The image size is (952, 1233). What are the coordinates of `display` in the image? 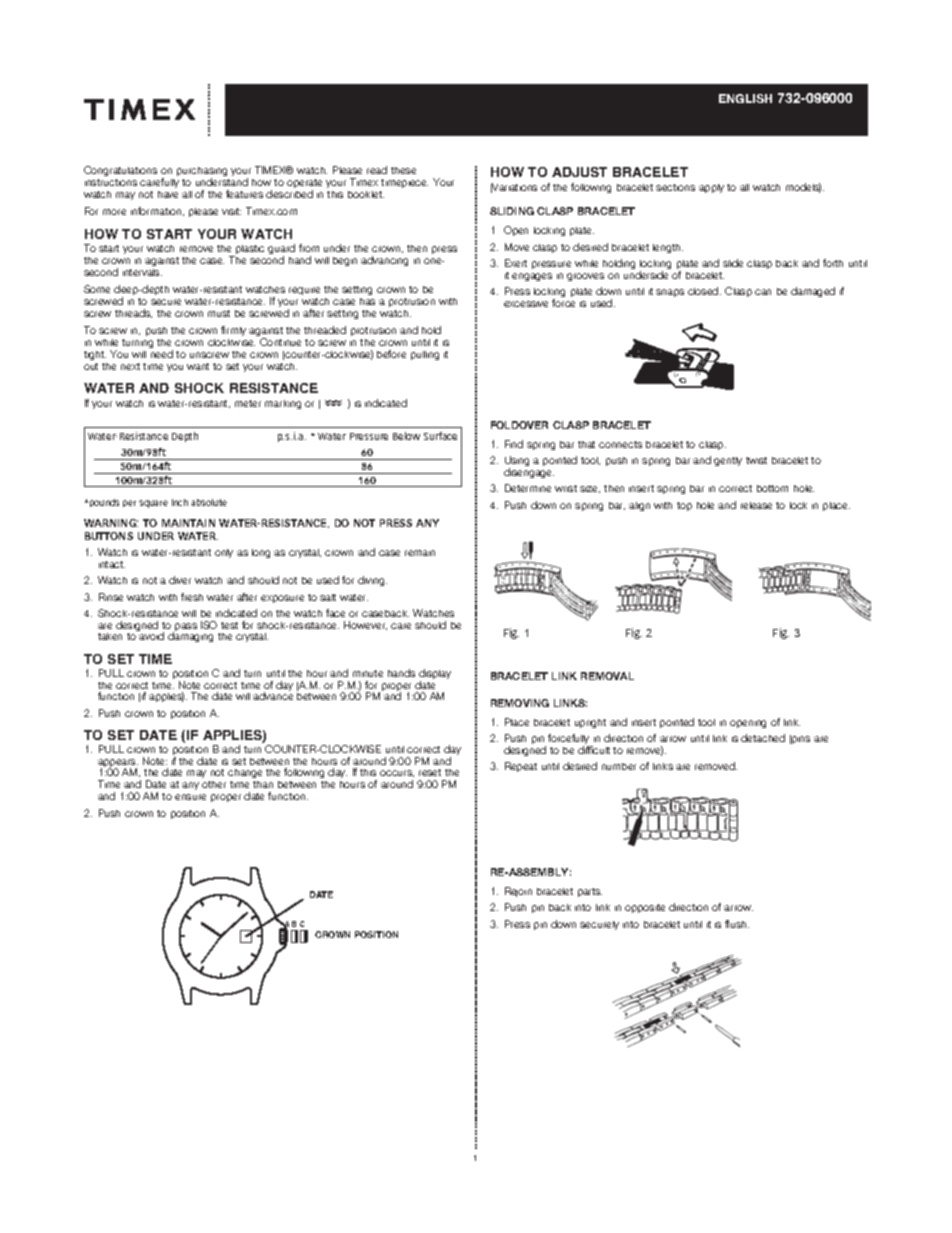 It's located at (435, 675).
